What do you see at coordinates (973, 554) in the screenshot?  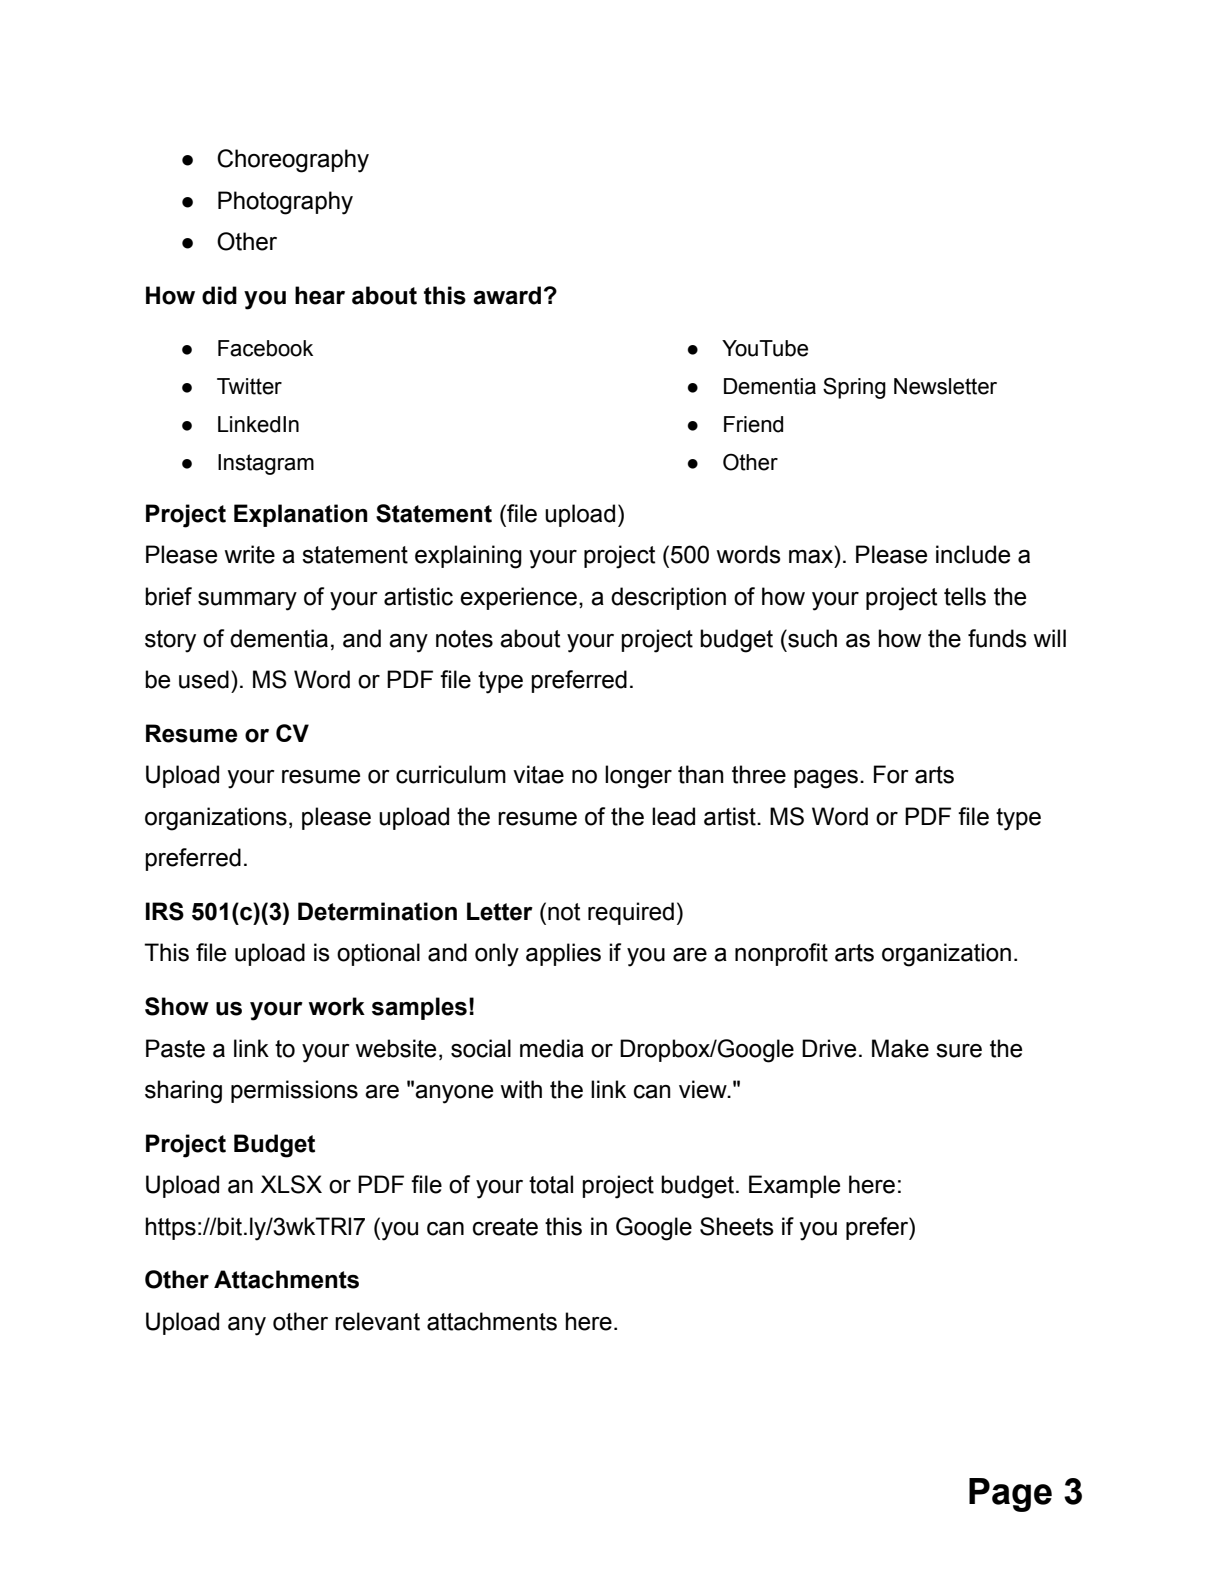 I see `include` at bounding box center [973, 554].
